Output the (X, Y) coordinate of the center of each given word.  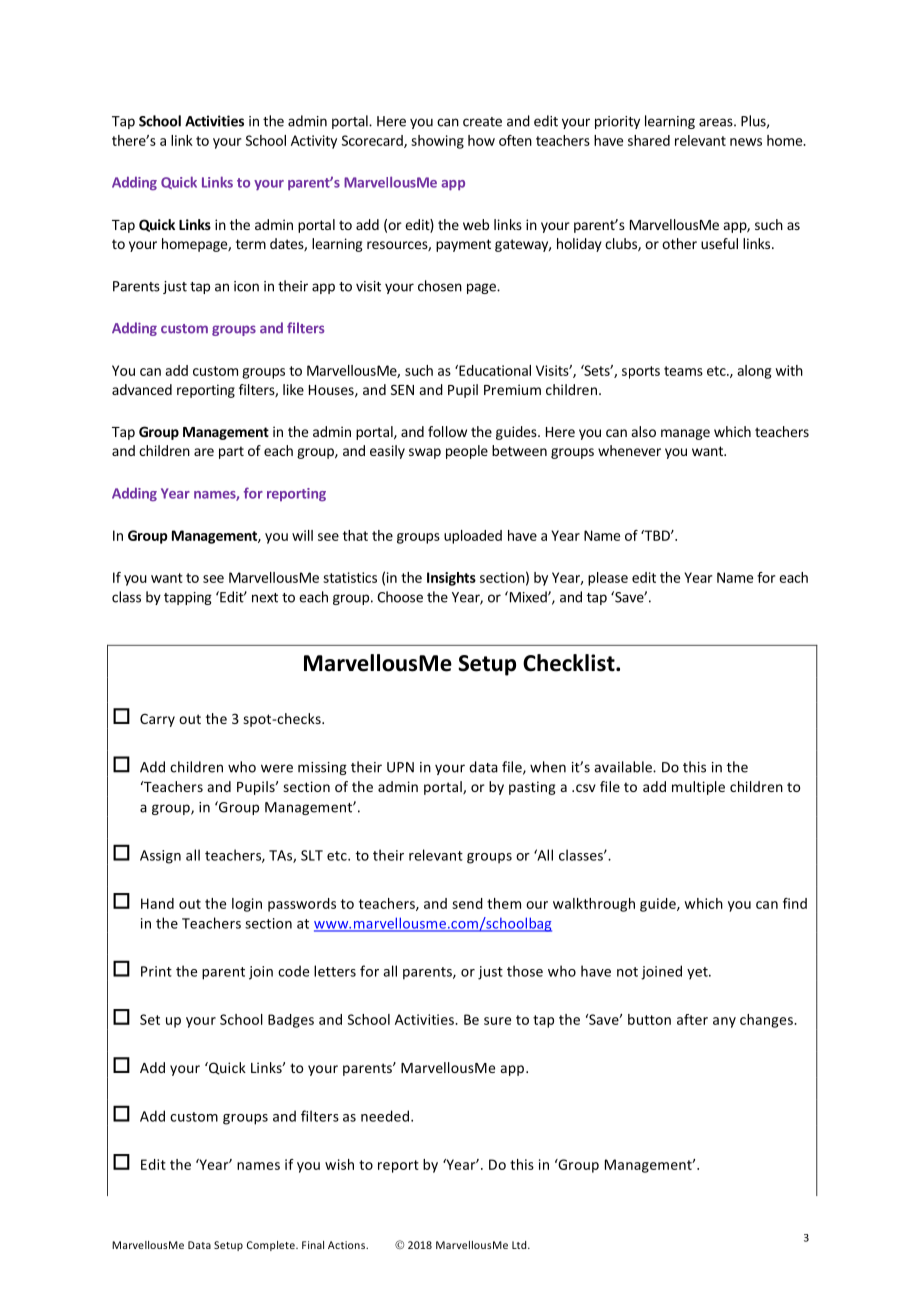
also (644, 431)
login (247, 905)
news (746, 142)
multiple (698, 788)
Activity (314, 142)
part (231, 452)
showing (437, 142)
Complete (272, 1246)
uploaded (473, 537)
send (467, 903)
